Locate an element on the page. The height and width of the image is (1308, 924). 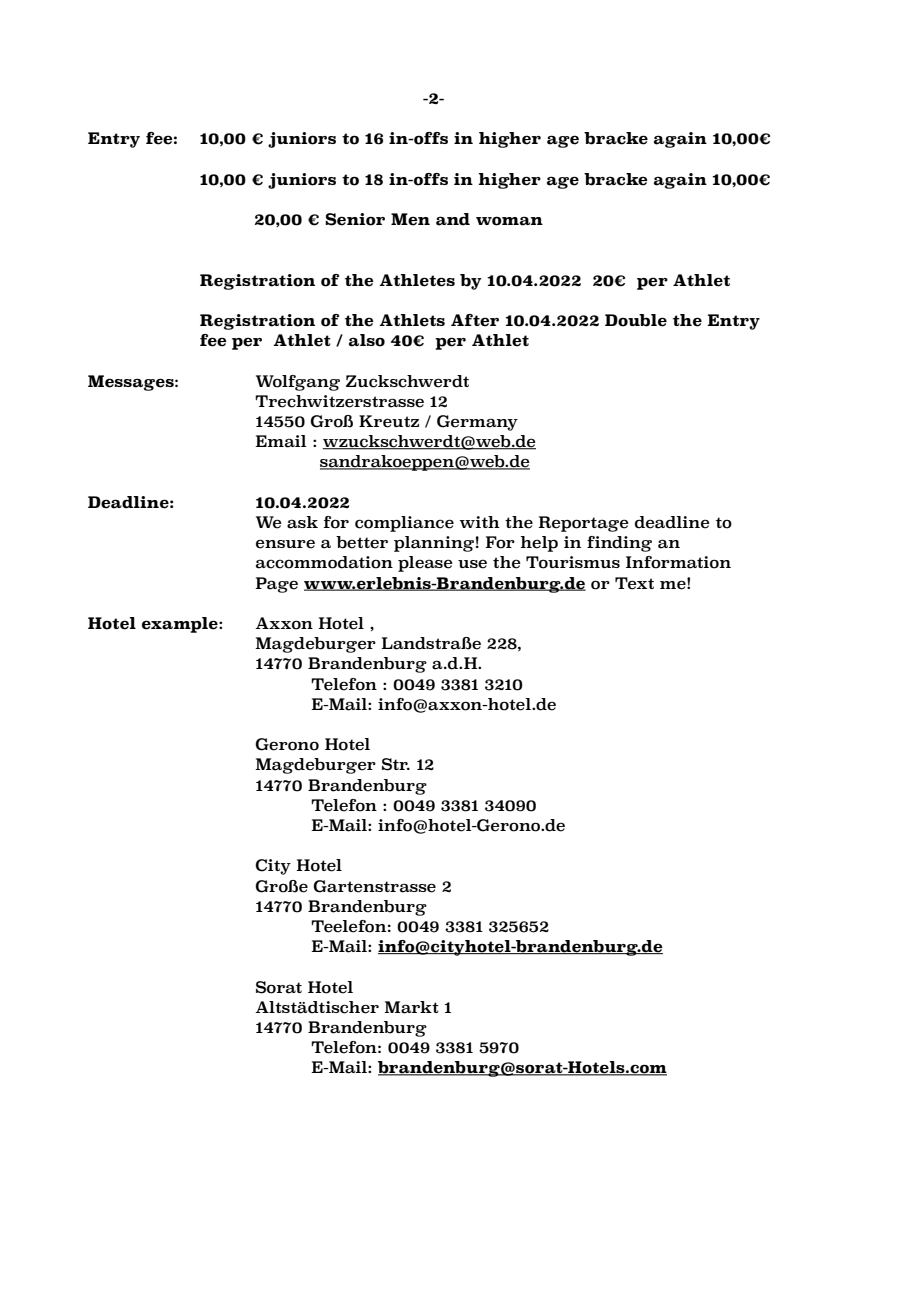
also is located at coordinates (367, 340).
